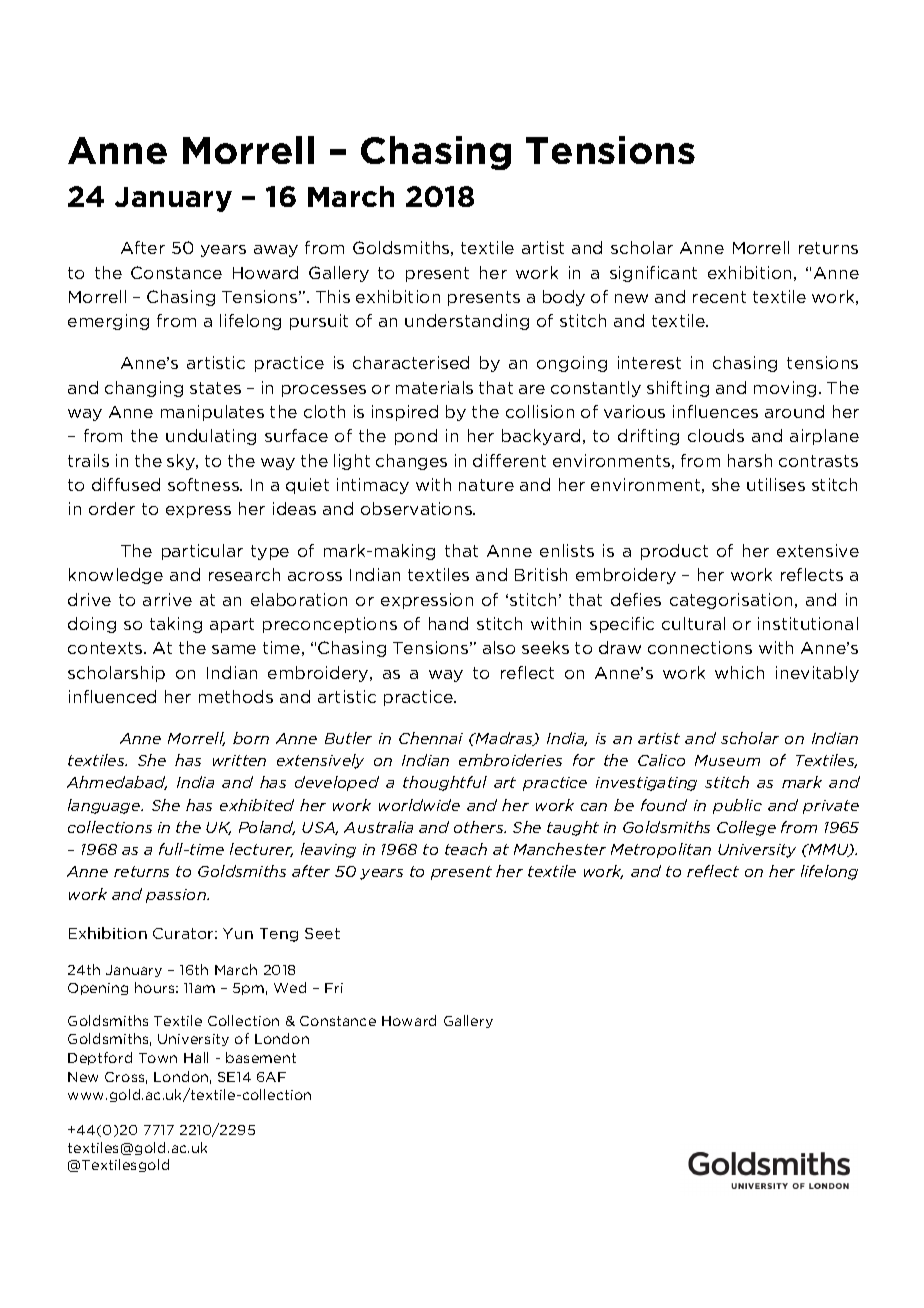  I want to click on understanding, so click(467, 322).
